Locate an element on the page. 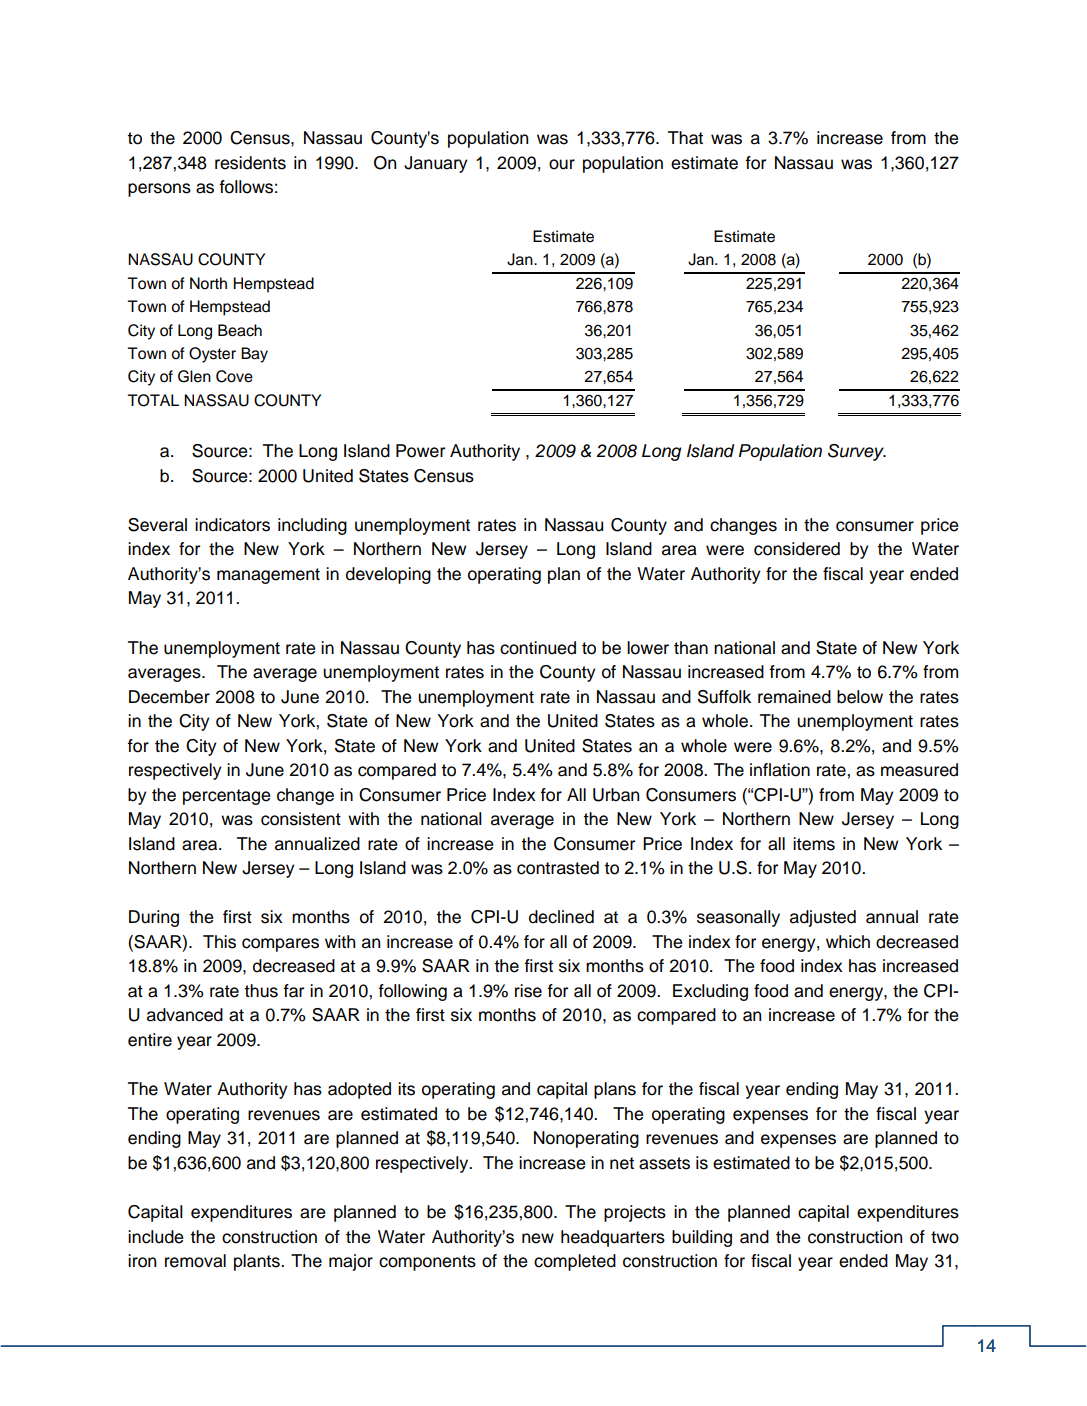  completed is located at coordinates (575, 1262).
